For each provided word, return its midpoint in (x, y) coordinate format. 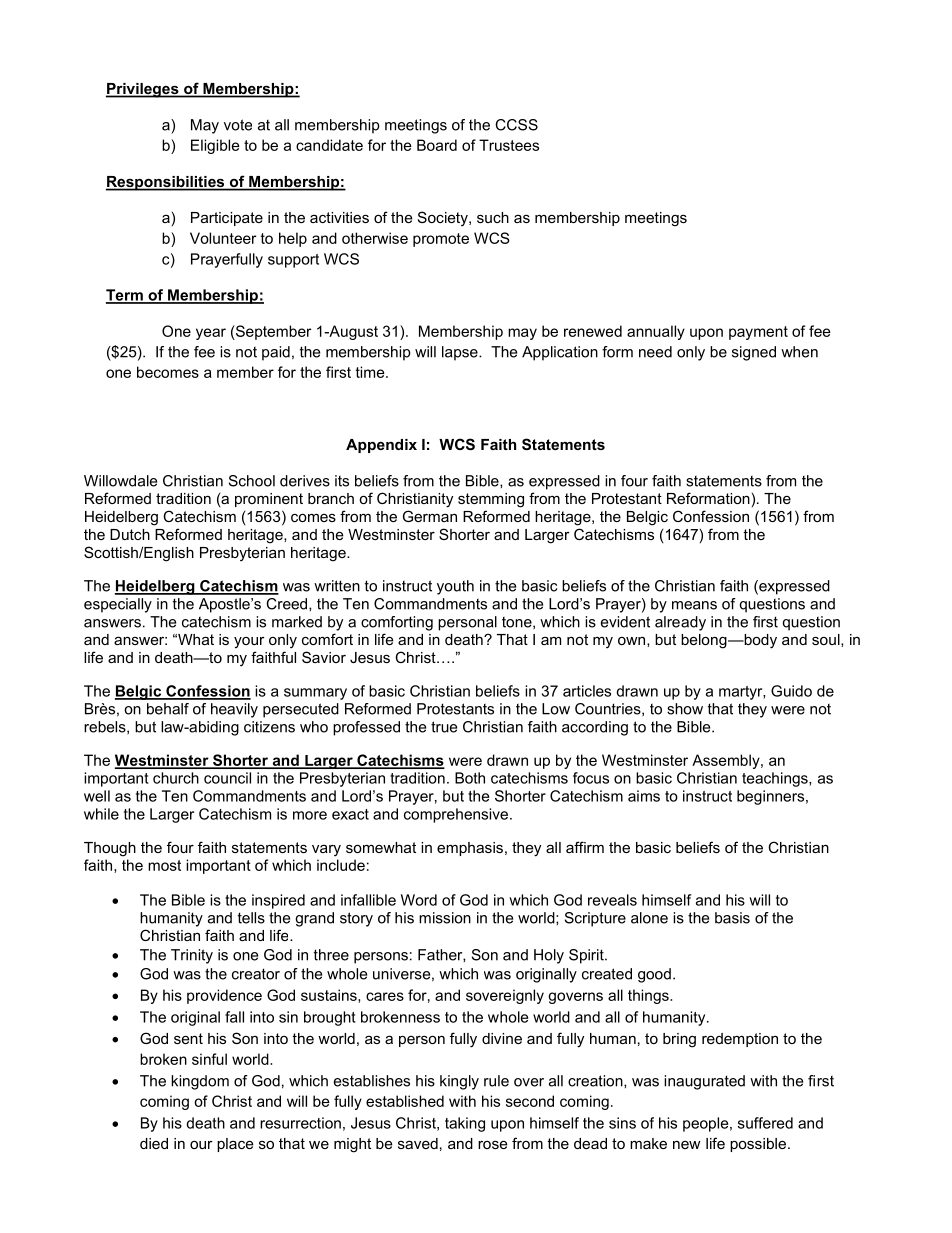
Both (470, 778)
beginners (770, 797)
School (252, 481)
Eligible (215, 146)
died (154, 1143)
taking (465, 1124)
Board (437, 145)
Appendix (381, 446)
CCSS (516, 125)
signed (754, 353)
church (176, 778)
